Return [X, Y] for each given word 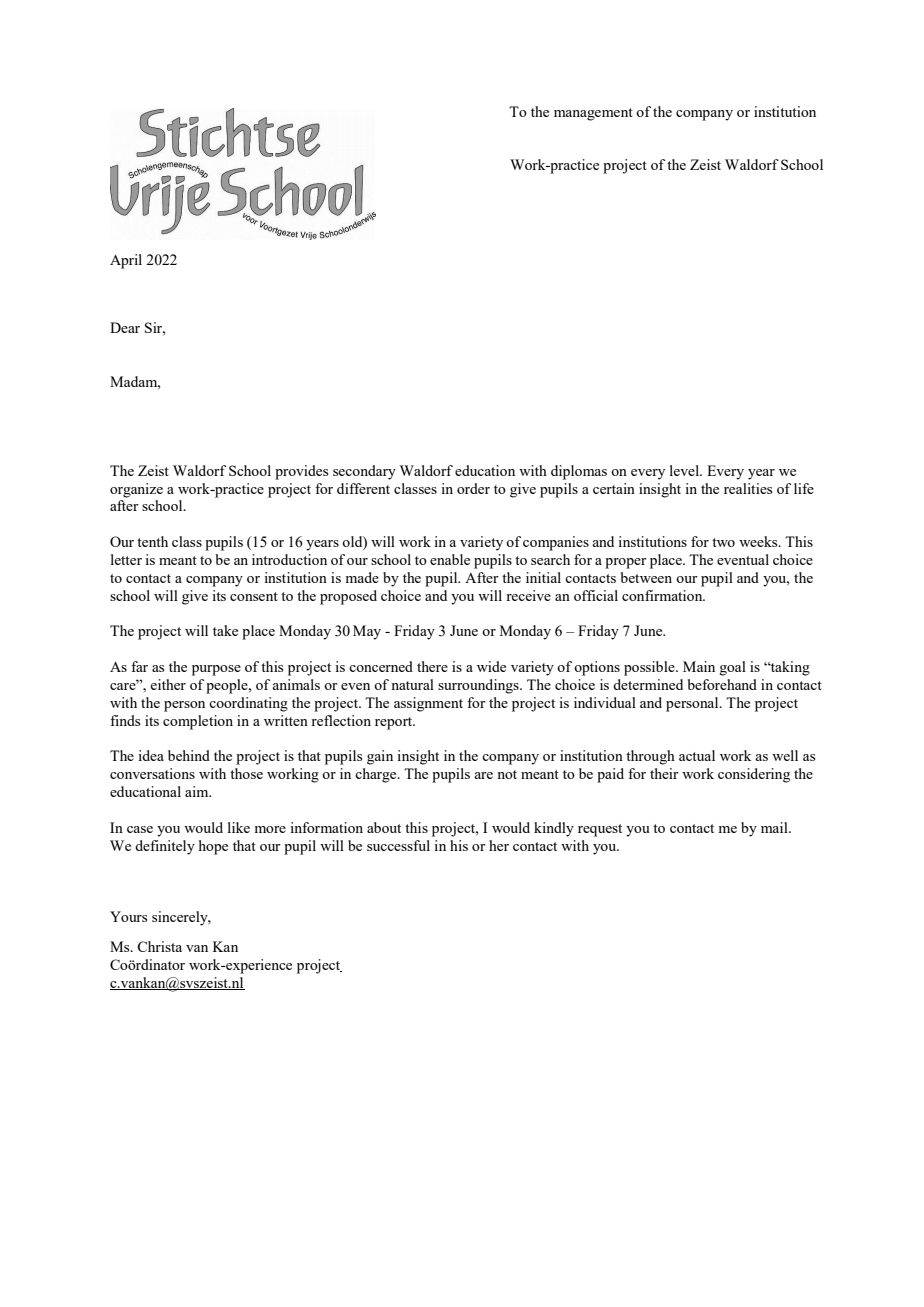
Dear [125, 327]
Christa [159, 946]
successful [398, 845]
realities [748, 488]
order [473, 488]
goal [732, 668]
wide [491, 666]
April [126, 261]
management [593, 114]
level [685, 470]
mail [775, 827]
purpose [216, 670]
